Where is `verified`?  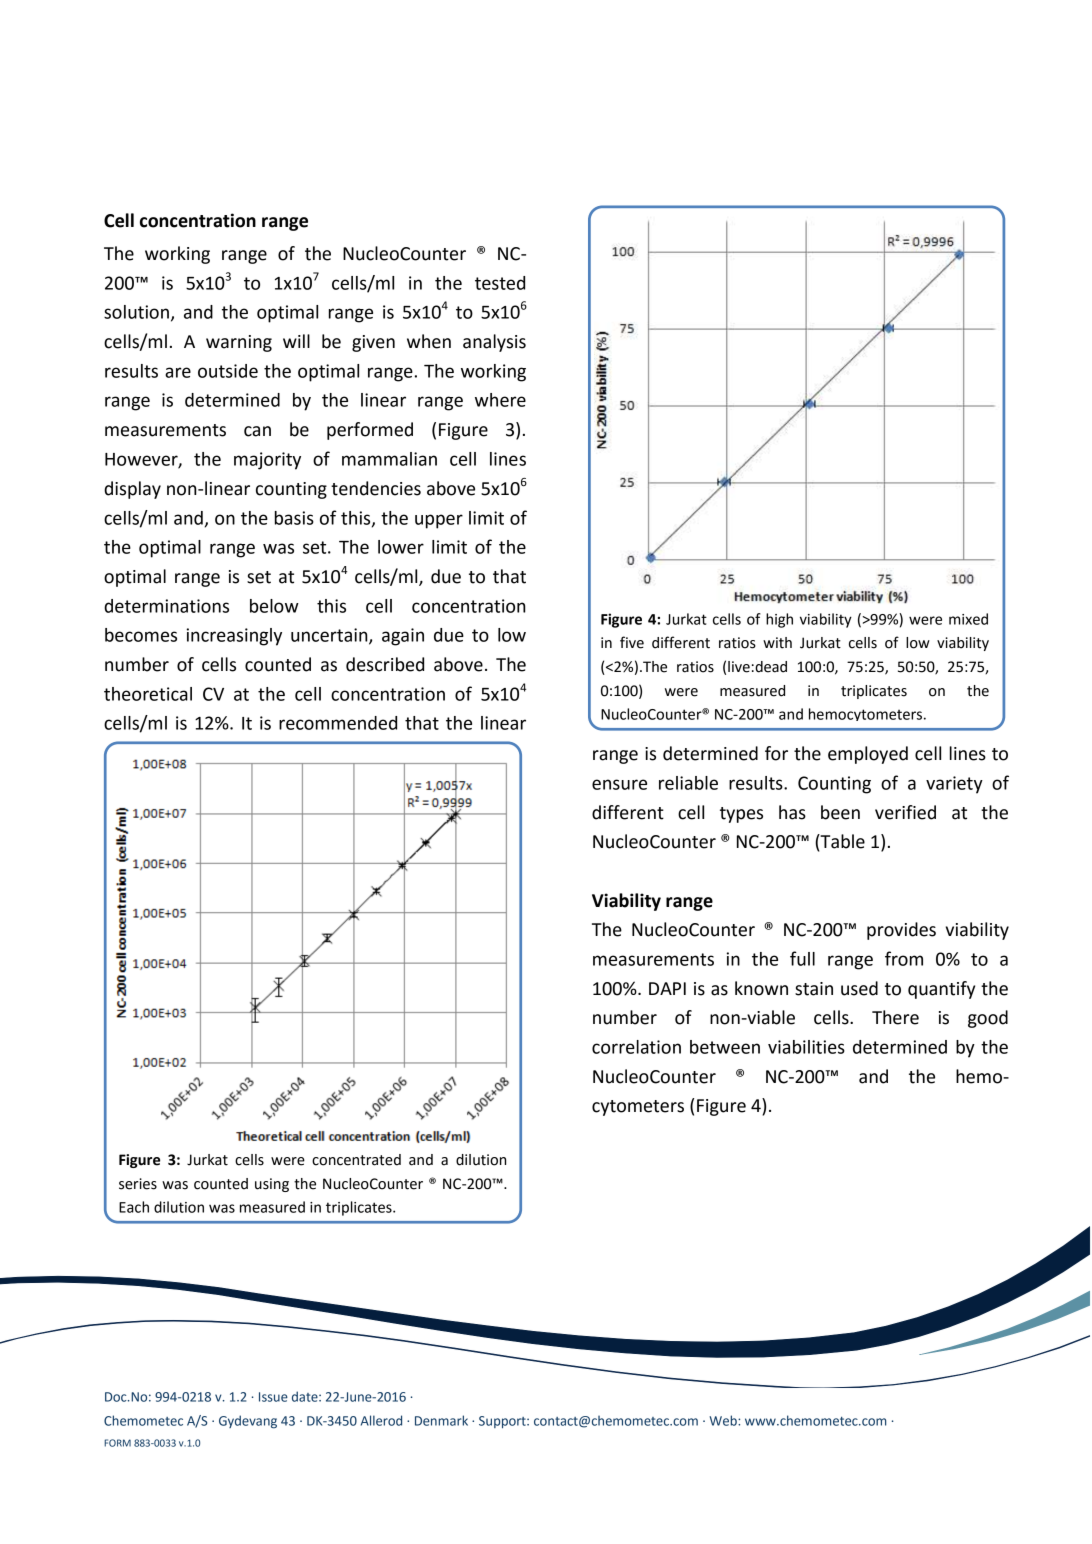 verified is located at coordinates (905, 812).
